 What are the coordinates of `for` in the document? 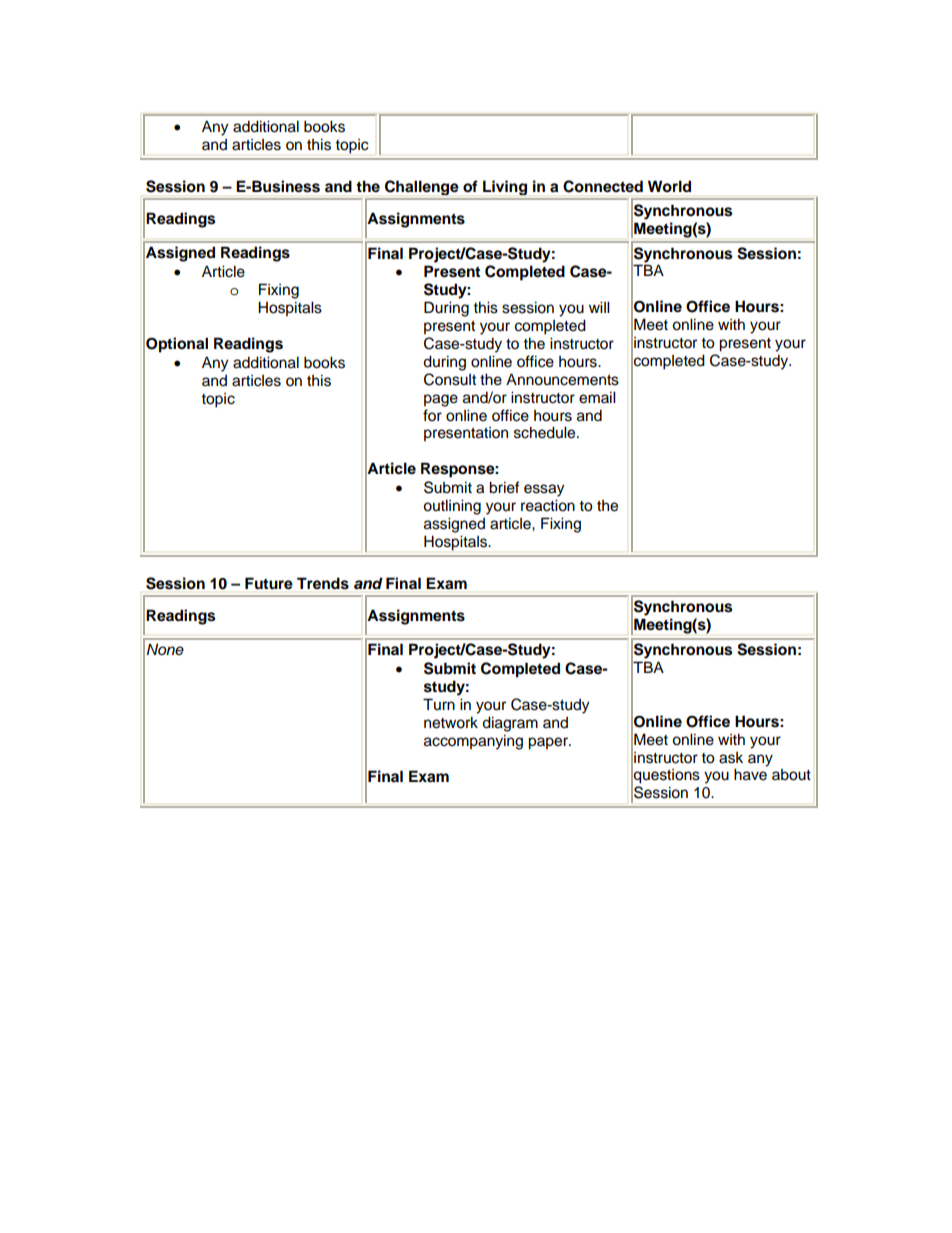 It's located at (432, 415).
